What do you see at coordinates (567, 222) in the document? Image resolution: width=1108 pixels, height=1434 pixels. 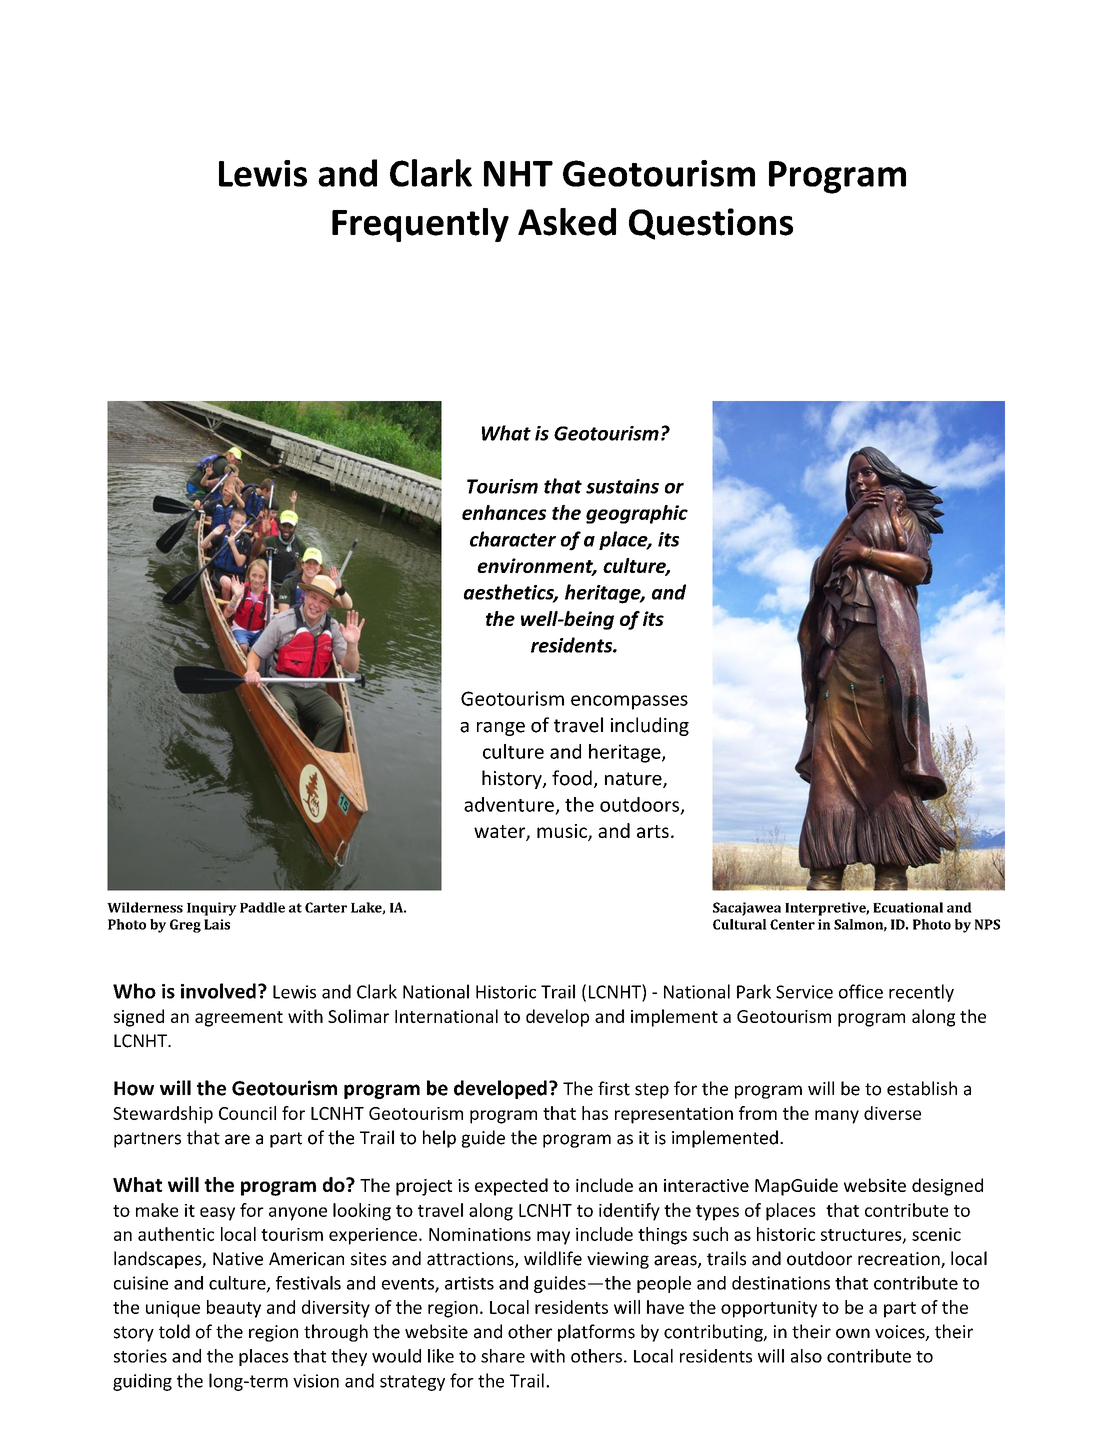 I see `Asked` at bounding box center [567, 222].
